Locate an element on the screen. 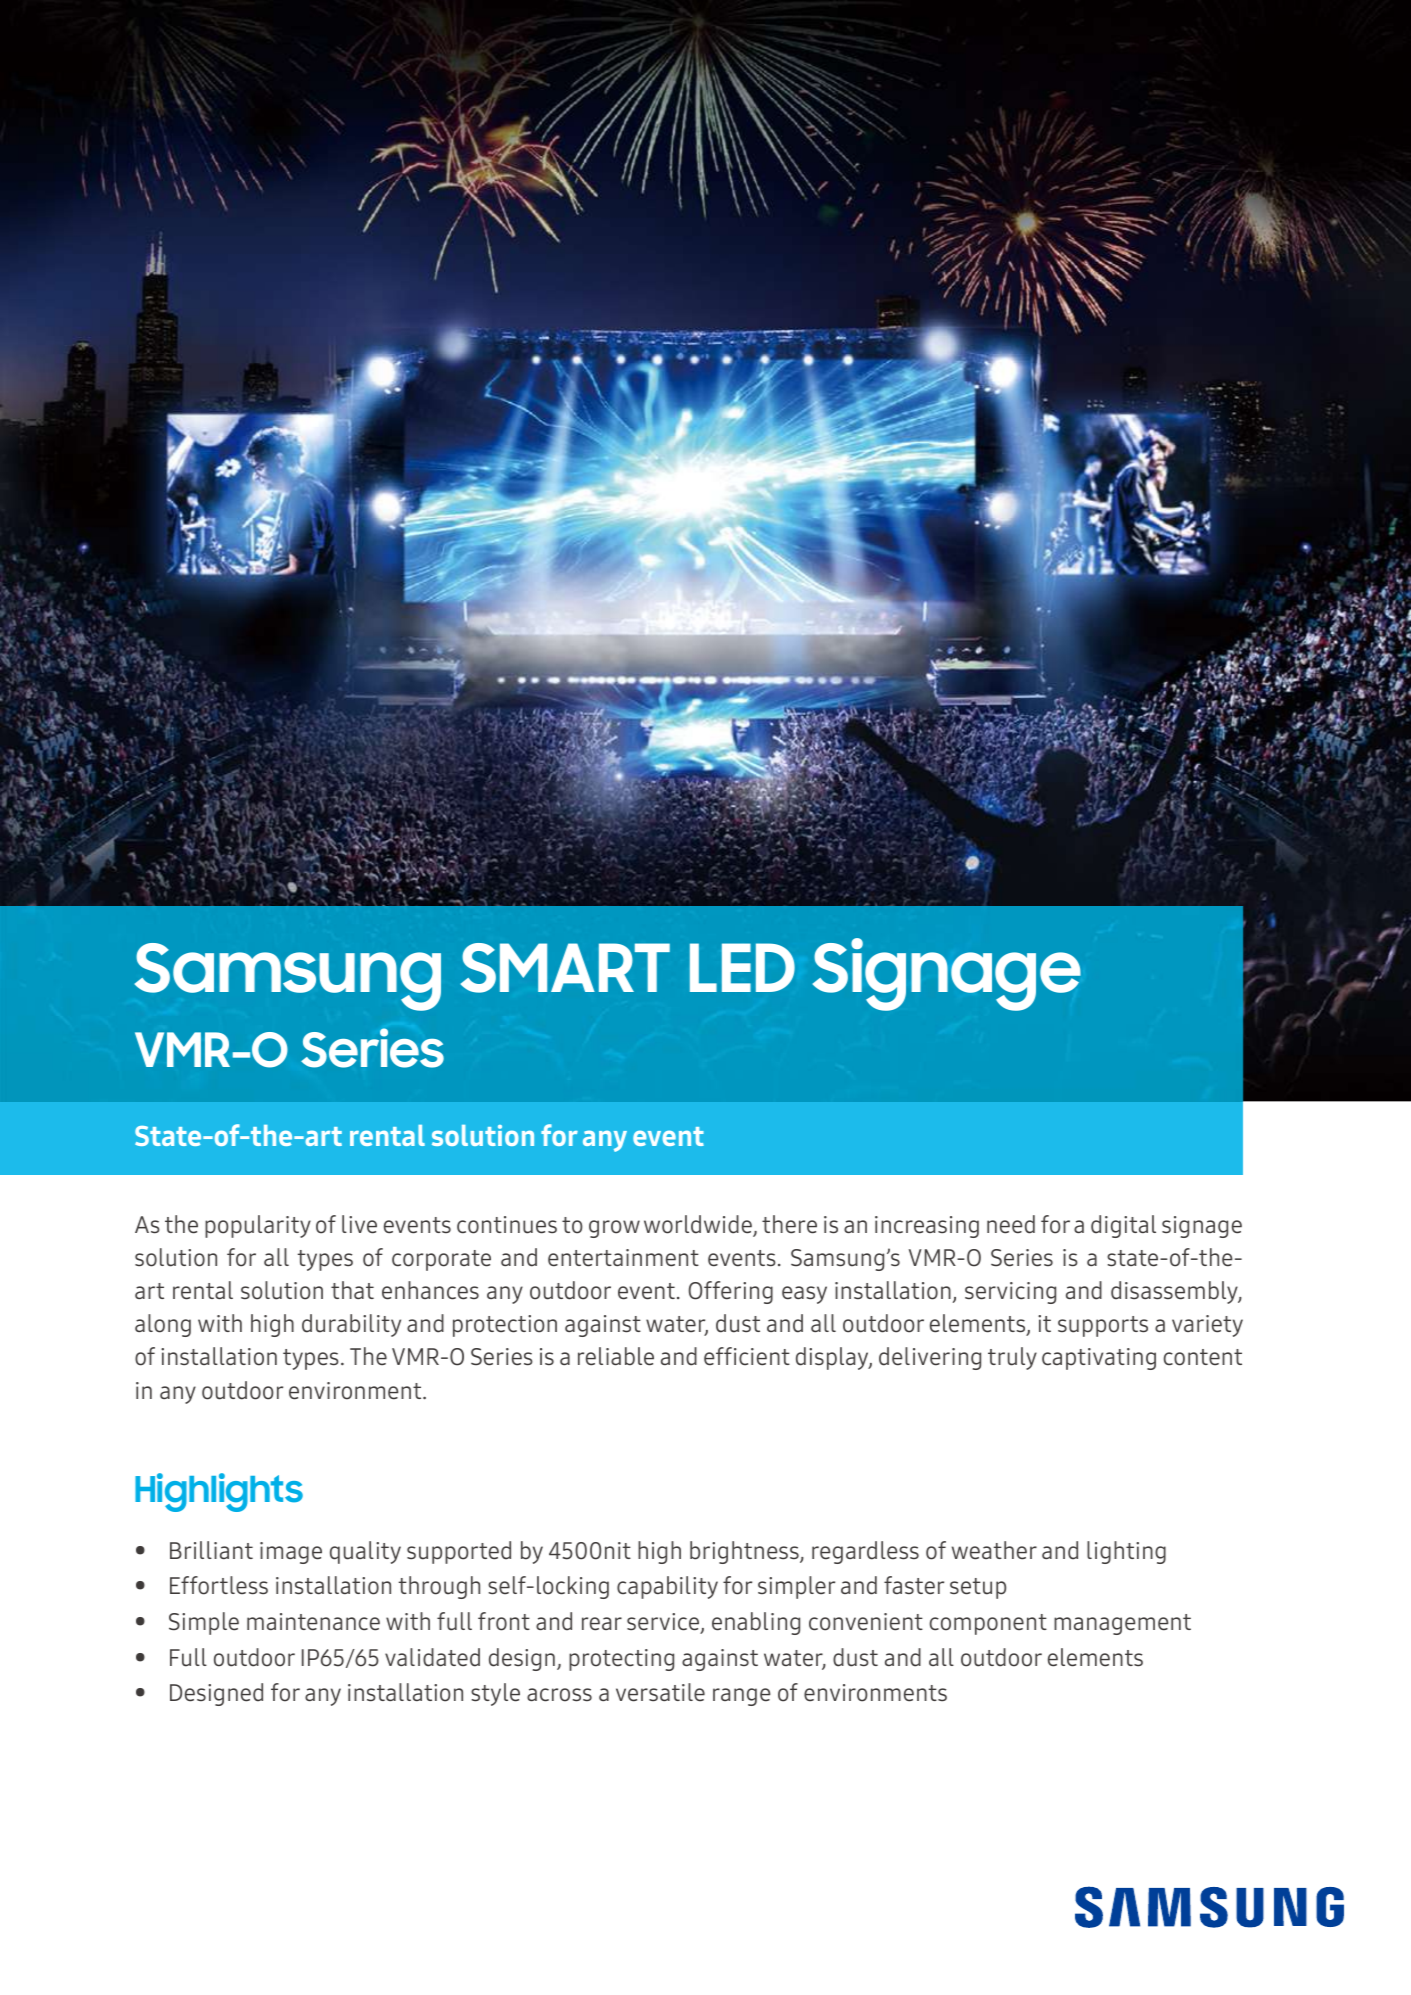 The height and width of the screenshot is (1995, 1411). captivating is located at coordinates (1099, 1359).
